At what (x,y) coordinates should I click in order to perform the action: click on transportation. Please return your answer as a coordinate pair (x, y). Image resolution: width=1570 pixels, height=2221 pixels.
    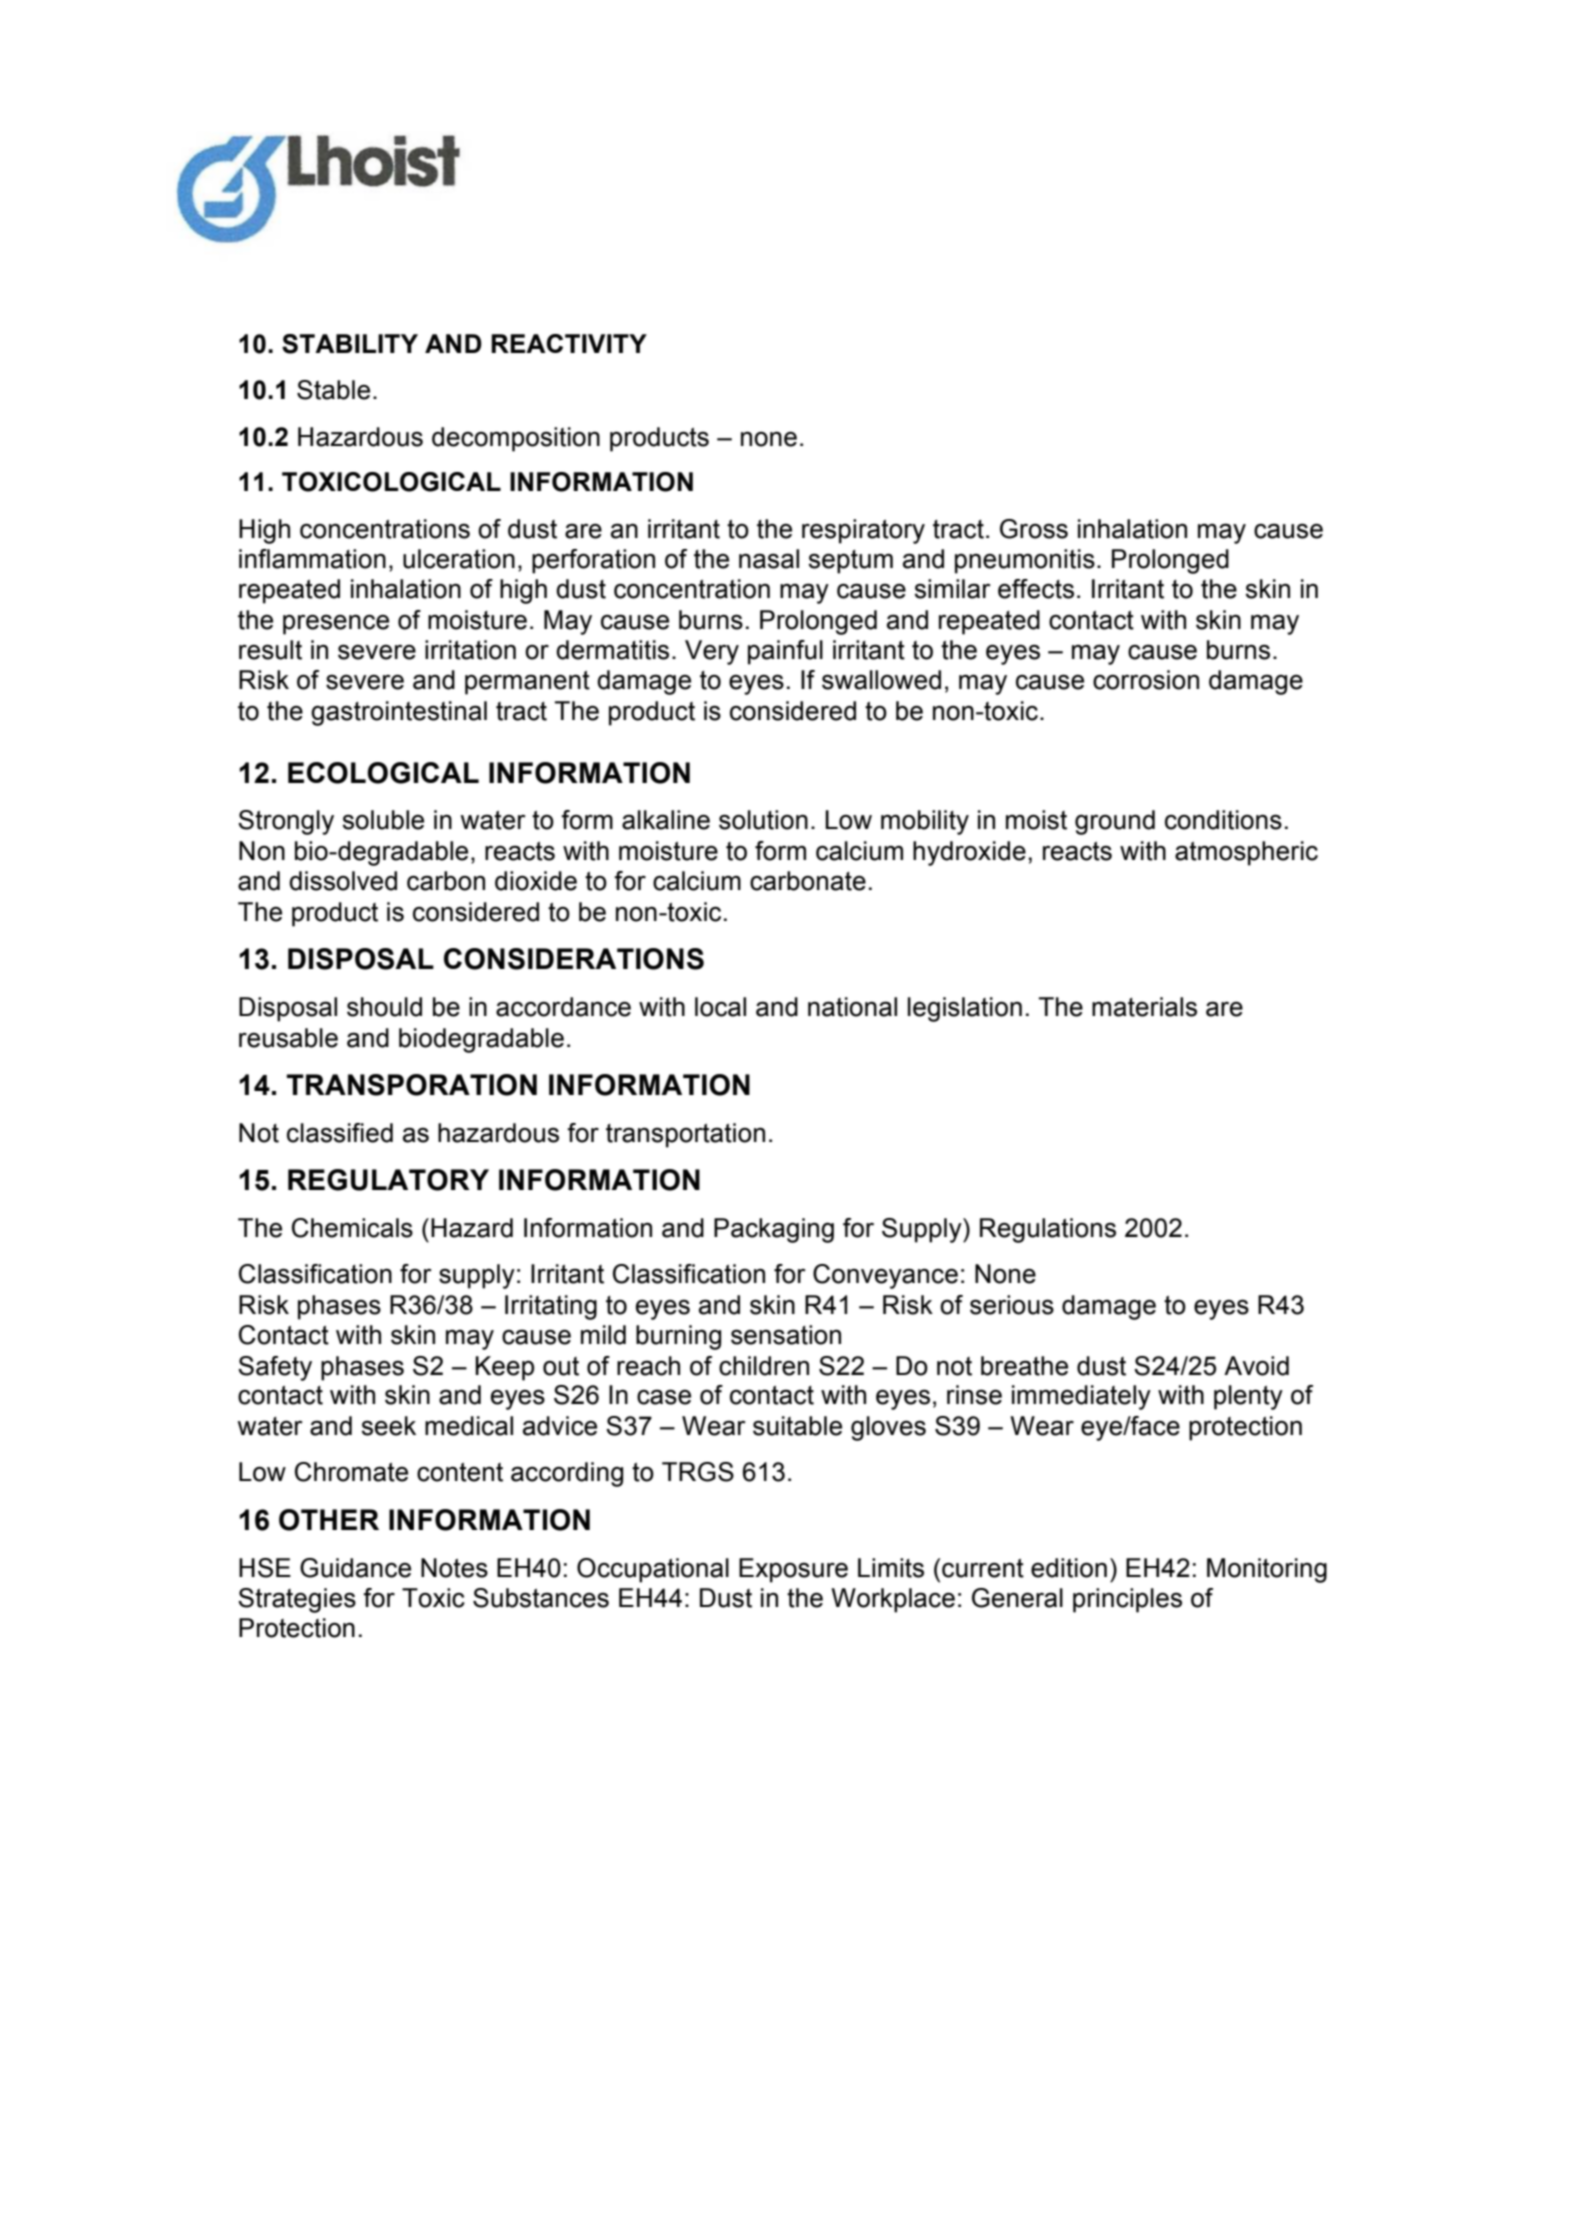
    Looking at the image, I should click on (685, 1135).
